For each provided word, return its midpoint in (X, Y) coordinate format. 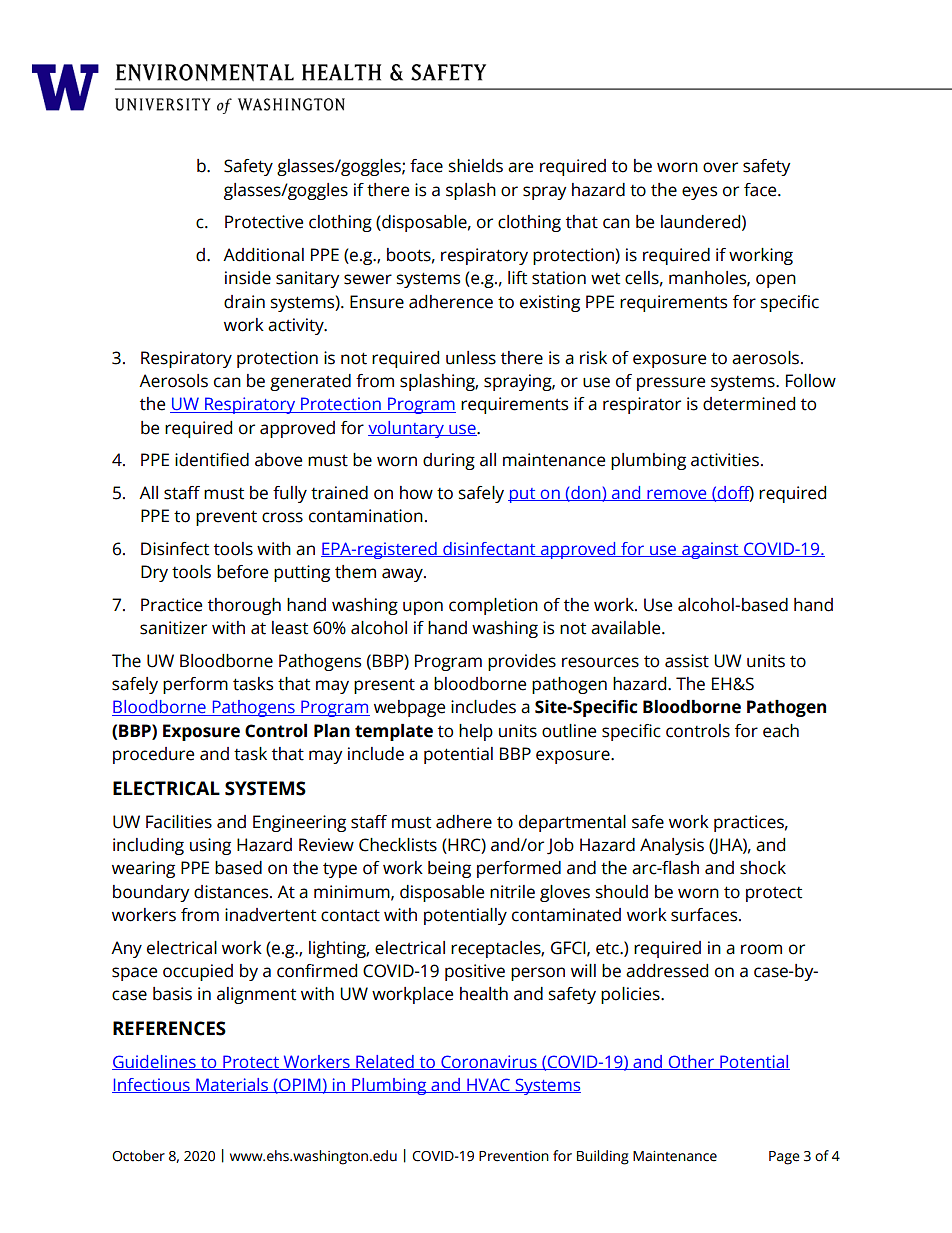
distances (232, 892)
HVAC (488, 1085)
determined (749, 404)
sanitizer (173, 628)
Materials (232, 1085)
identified (212, 460)
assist (687, 661)
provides (522, 662)
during (449, 461)
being (449, 869)
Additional (263, 255)
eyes (699, 193)
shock (763, 868)
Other (691, 1062)
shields (476, 166)
